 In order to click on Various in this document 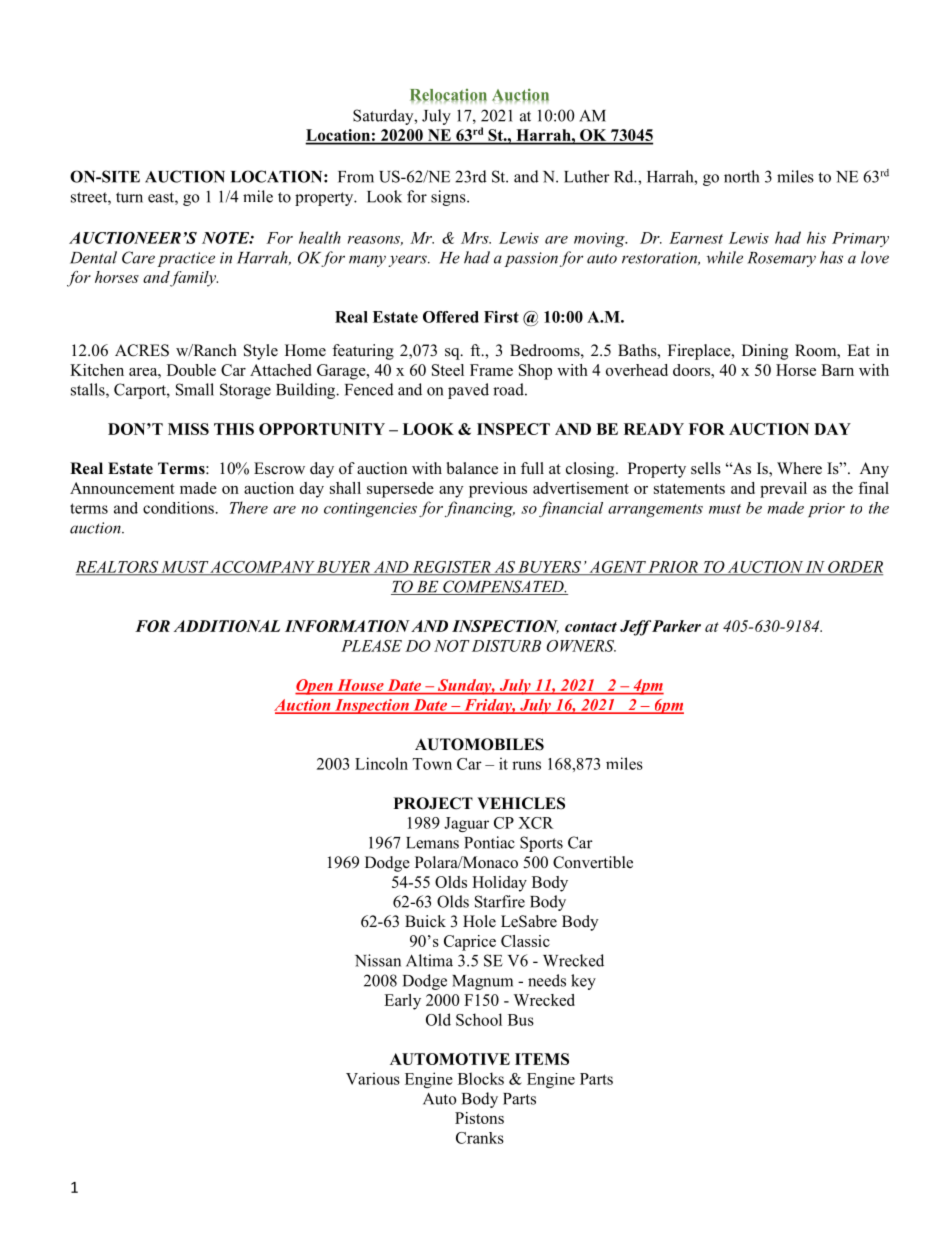, I will do `click(373, 1078)`.
